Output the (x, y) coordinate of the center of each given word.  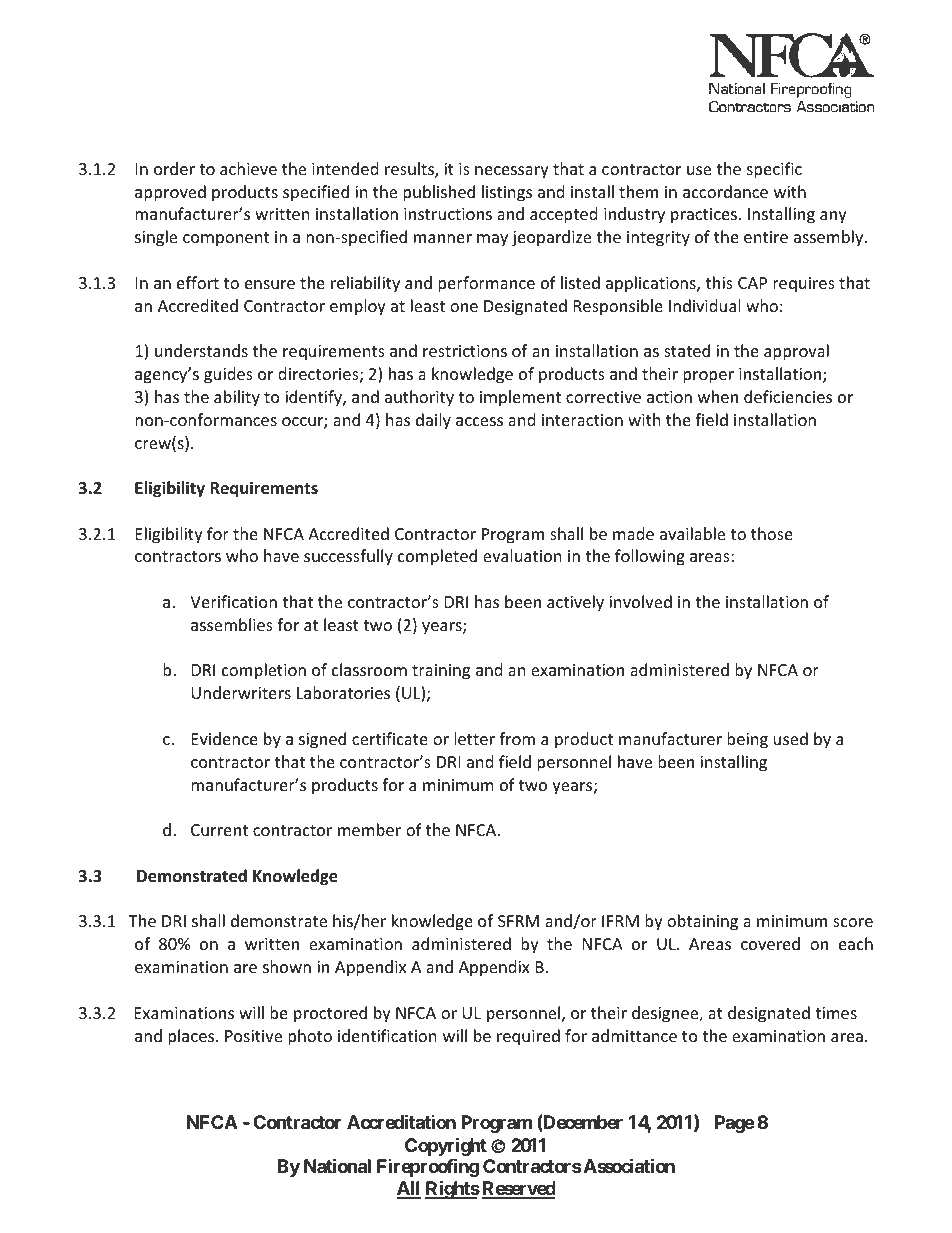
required (528, 1037)
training (441, 672)
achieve (248, 168)
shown (287, 966)
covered (770, 943)
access (479, 421)
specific (774, 170)
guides (228, 375)
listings (507, 193)
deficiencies (788, 396)
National (337, 1165)
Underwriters (241, 692)
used (791, 738)
